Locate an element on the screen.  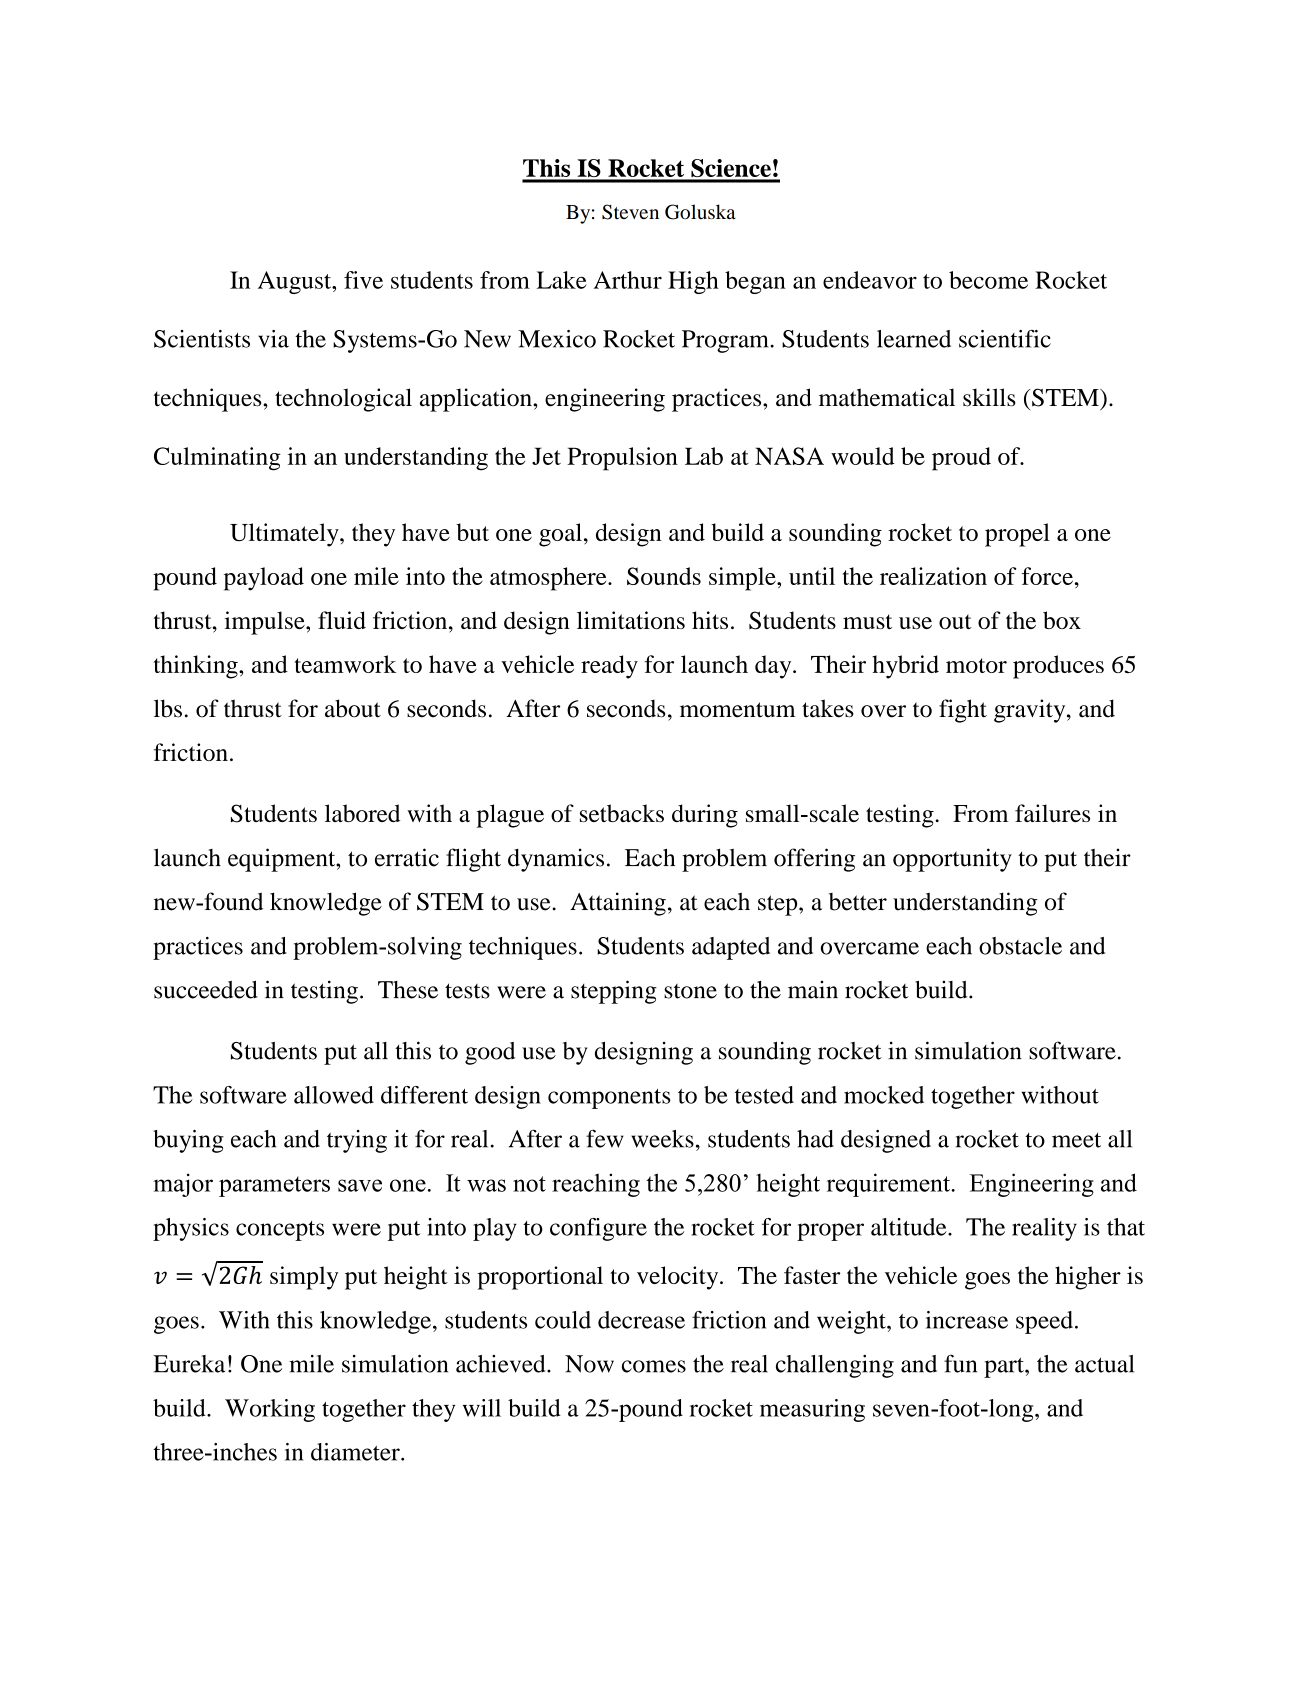
become is located at coordinates (988, 280).
